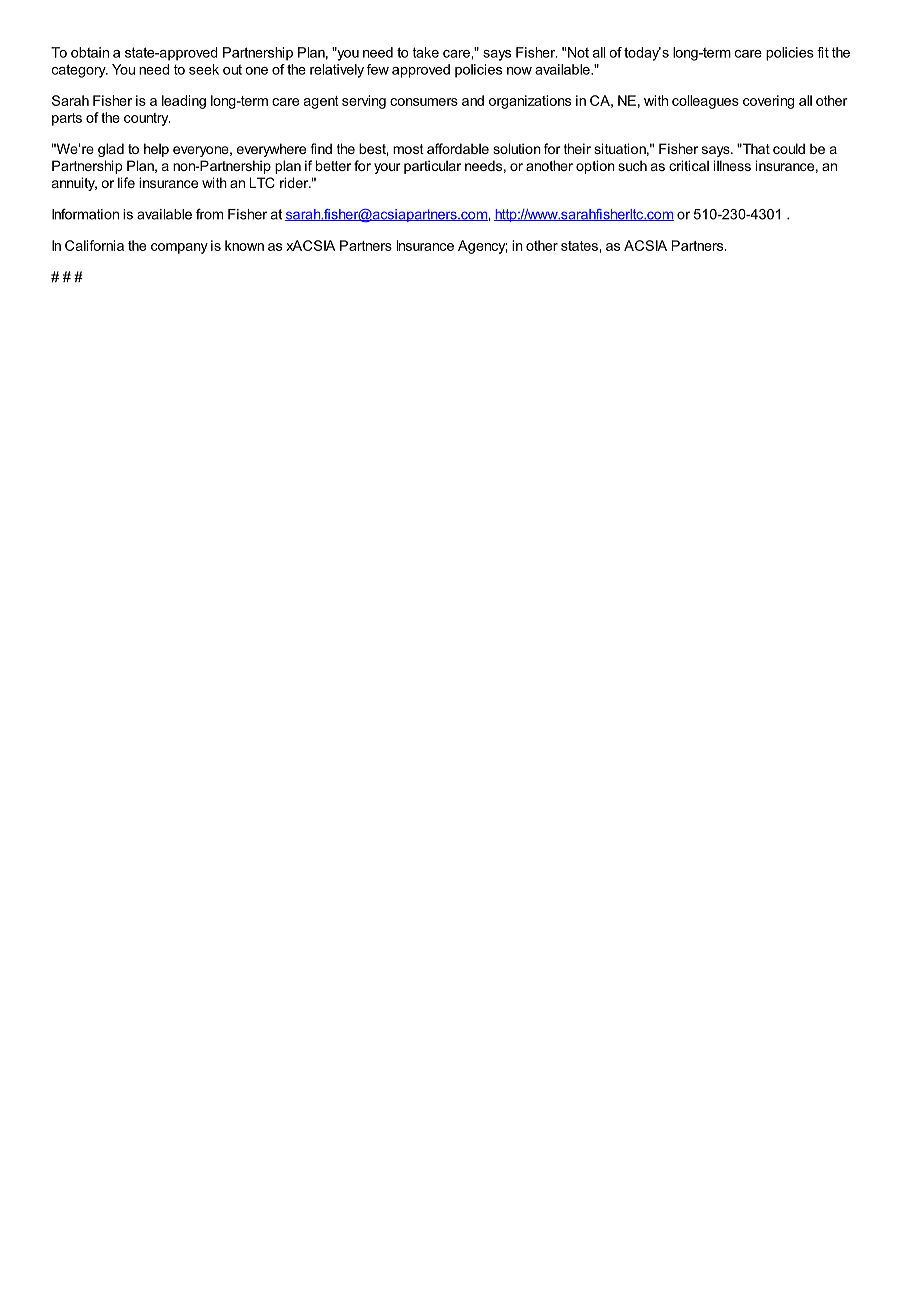 The width and height of the screenshot is (924, 1308). Describe the element at coordinates (179, 248) in the screenshot. I see `company` at that location.
